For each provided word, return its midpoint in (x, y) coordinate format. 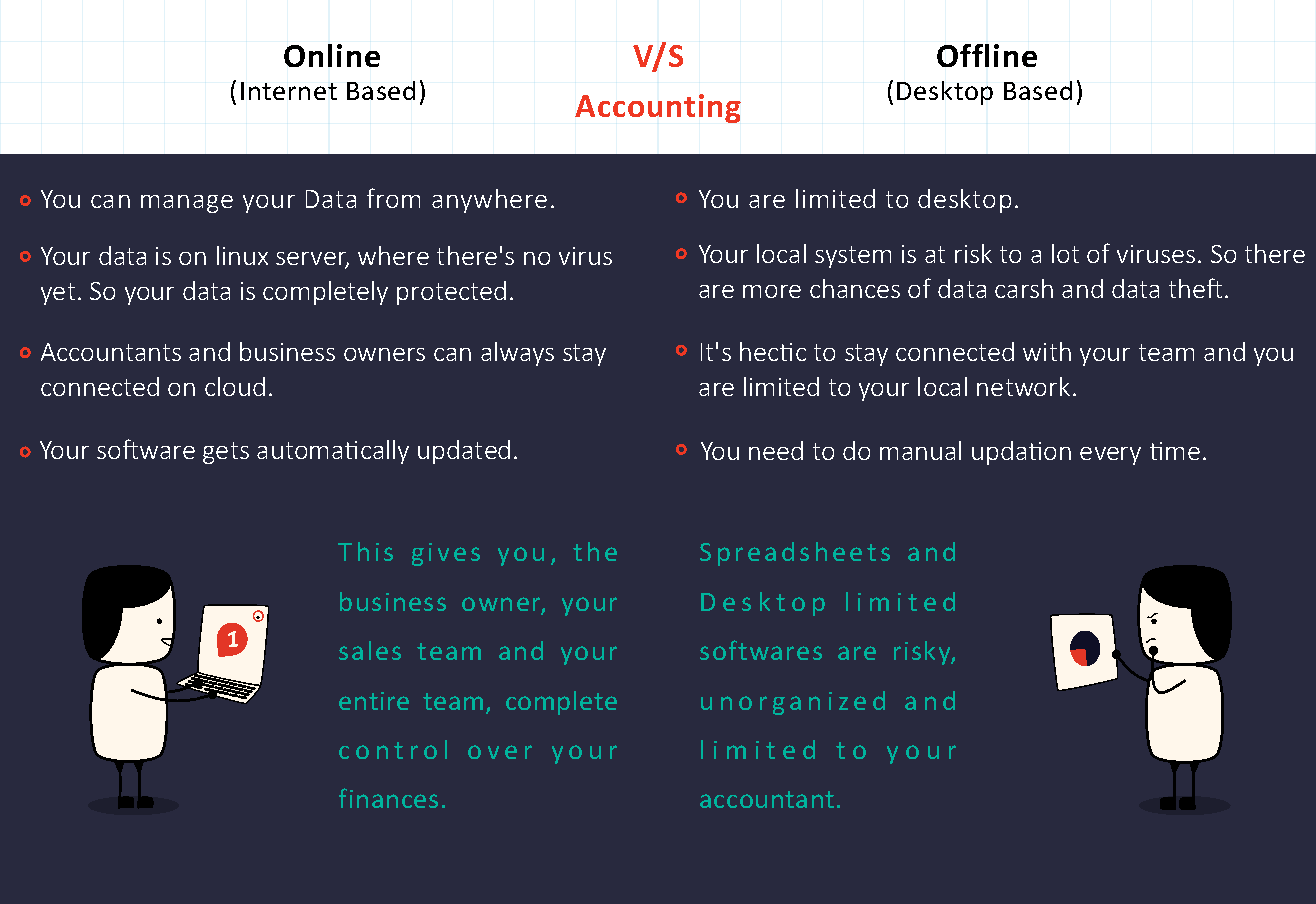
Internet (289, 91)
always (517, 354)
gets (226, 453)
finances (388, 798)
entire (374, 701)
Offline (987, 55)
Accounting (658, 108)
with (1047, 351)
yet (58, 294)
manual (920, 450)
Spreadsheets (795, 554)
